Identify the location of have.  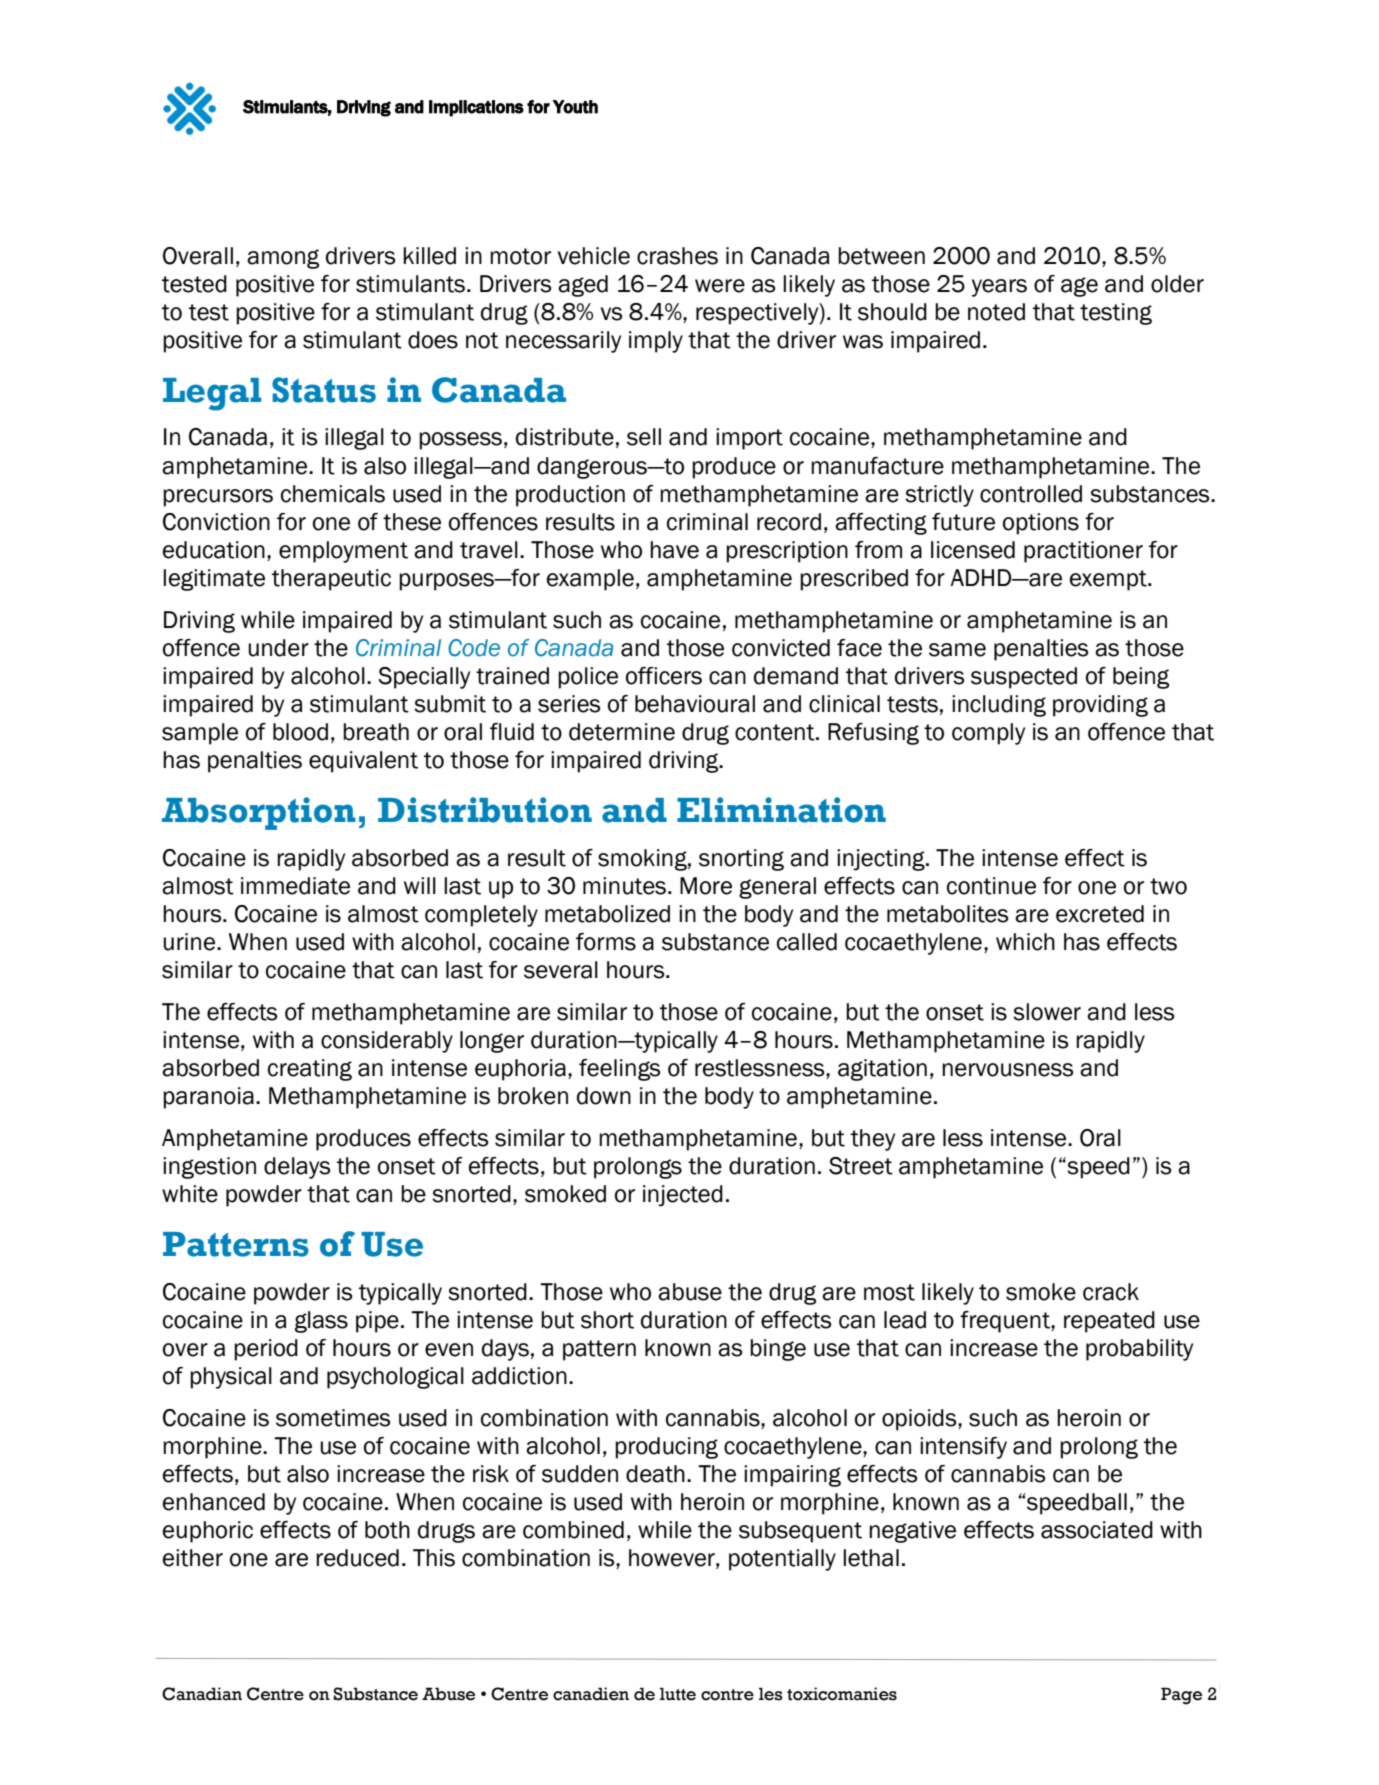
(674, 550).
